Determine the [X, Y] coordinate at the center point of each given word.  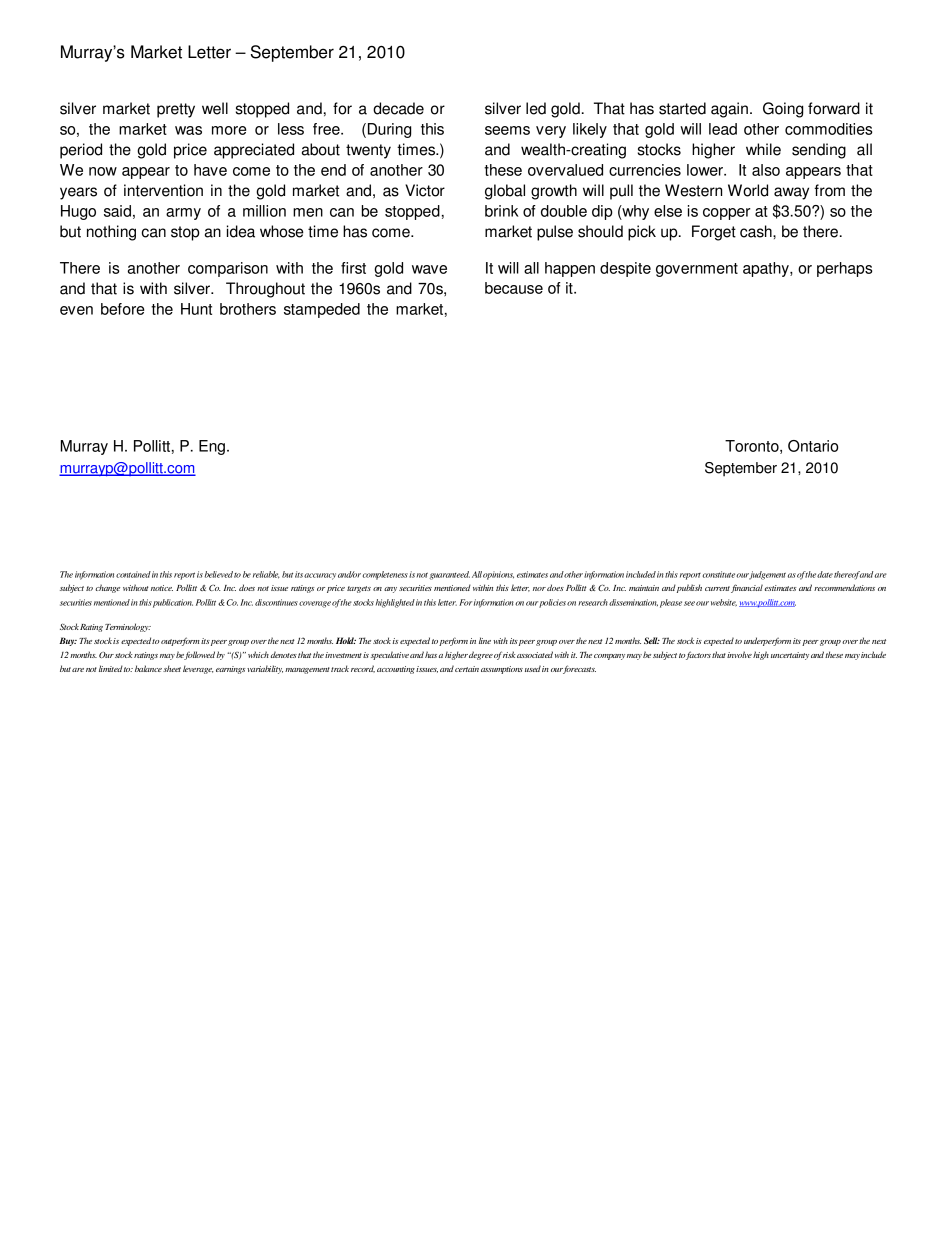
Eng [212, 447]
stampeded [322, 310]
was [188, 130]
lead [723, 129]
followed [199, 655]
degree [481, 655]
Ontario [813, 446]
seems [507, 130]
